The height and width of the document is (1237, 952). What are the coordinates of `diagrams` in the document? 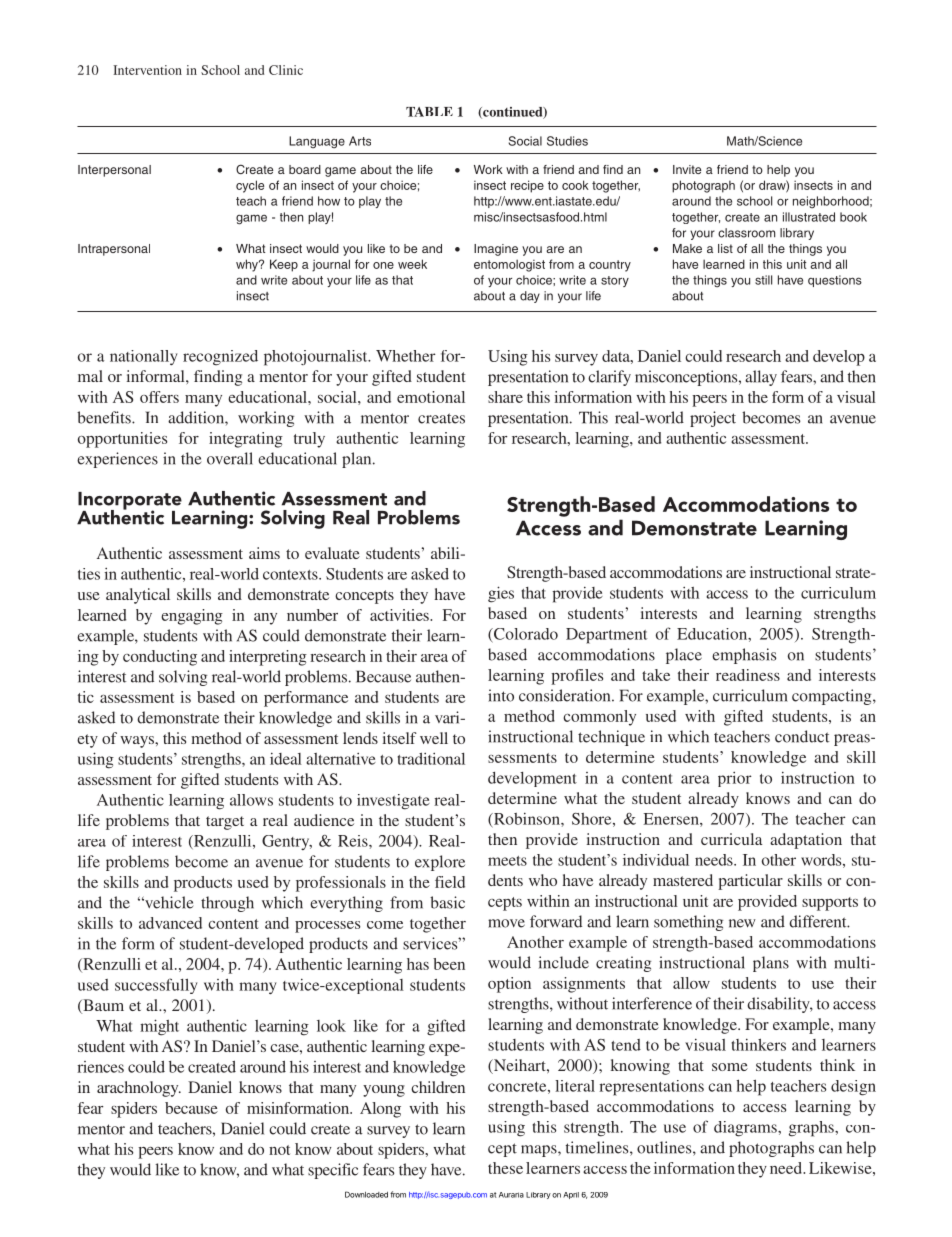 It's located at (746, 1129).
